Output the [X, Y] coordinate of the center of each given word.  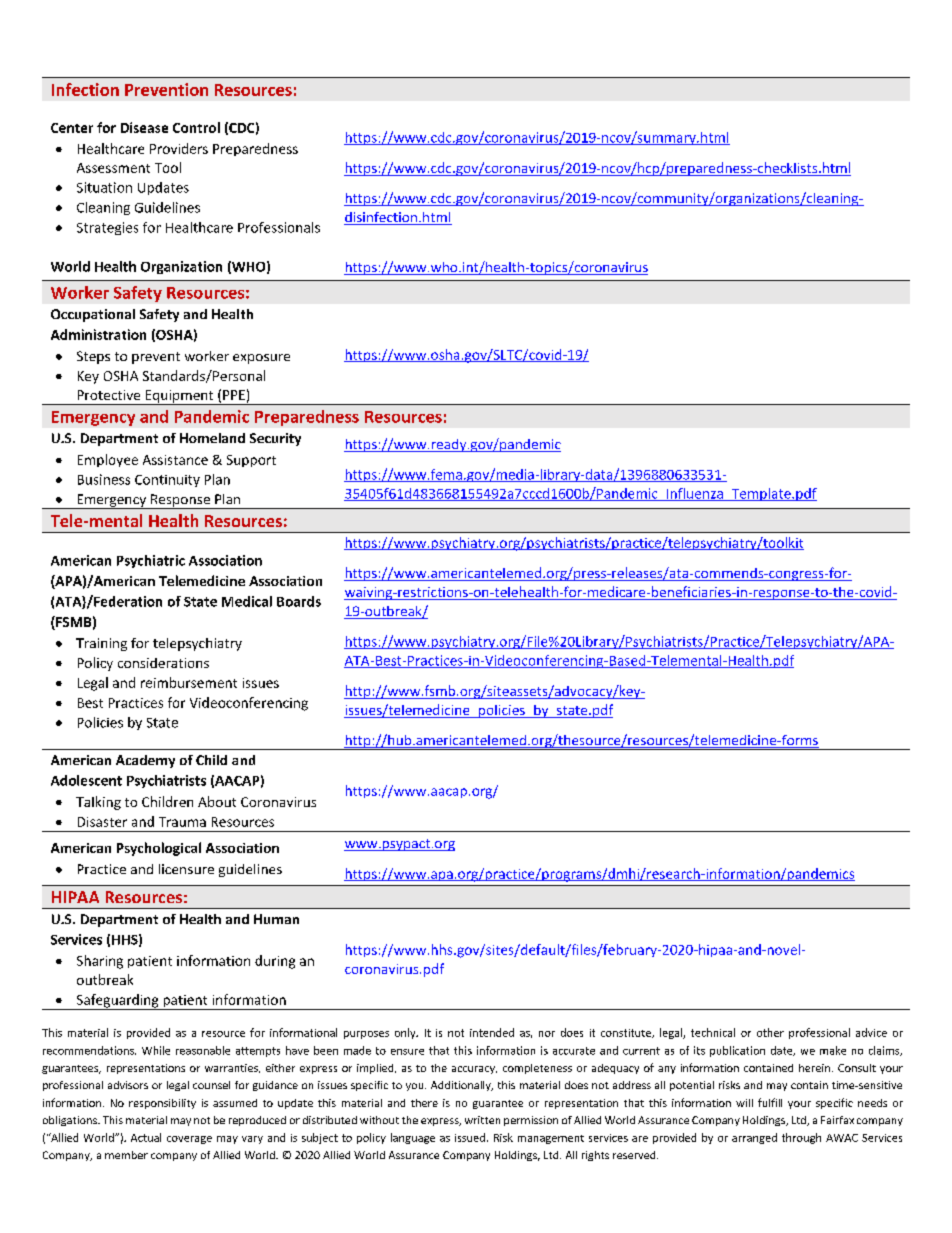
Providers [179, 148]
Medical [247, 601]
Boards [299, 601]
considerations [163, 663]
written [482, 1120]
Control [196, 127]
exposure [261, 359]
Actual [146, 1137]
